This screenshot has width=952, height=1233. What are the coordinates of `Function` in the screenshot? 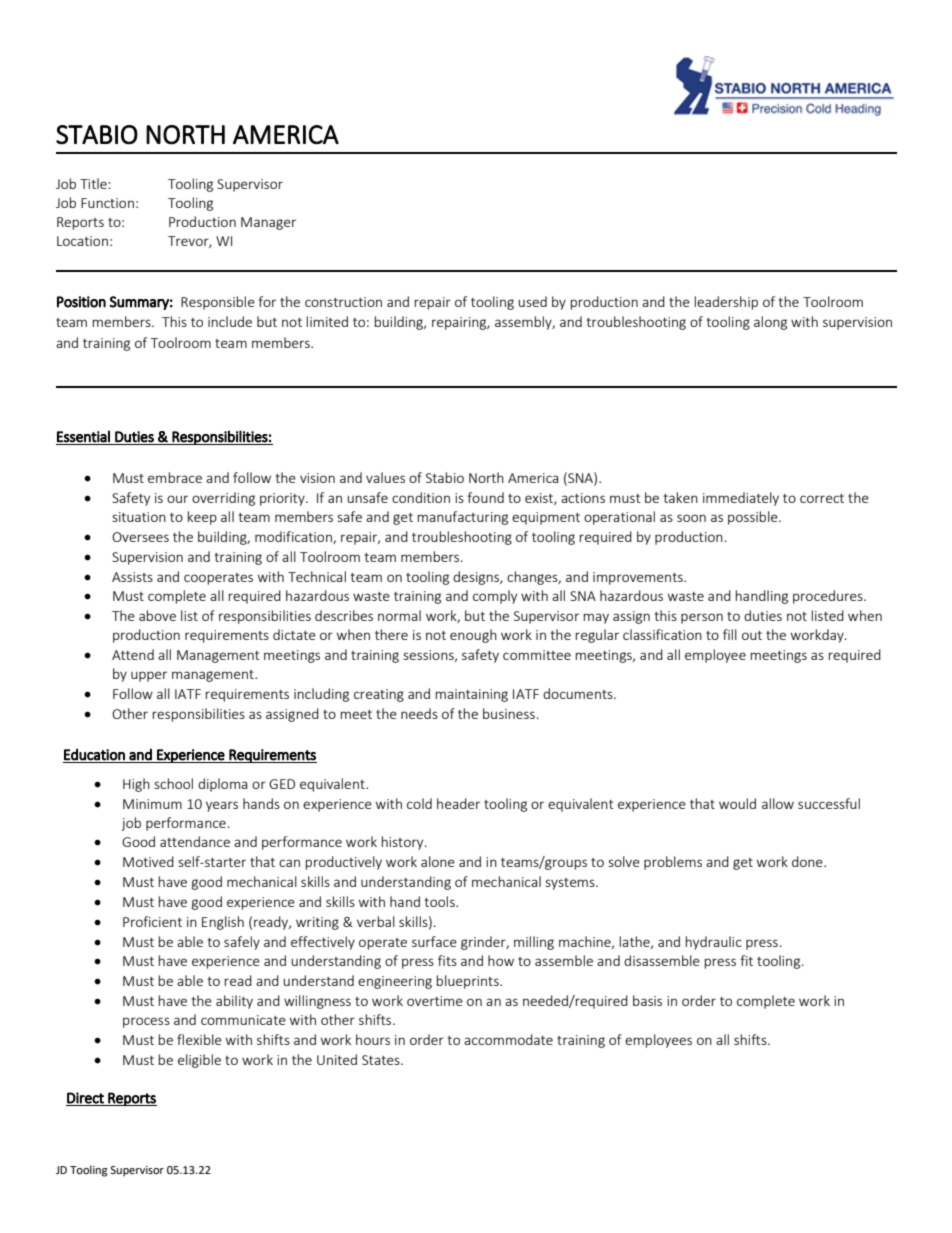 It's located at (107, 203).
